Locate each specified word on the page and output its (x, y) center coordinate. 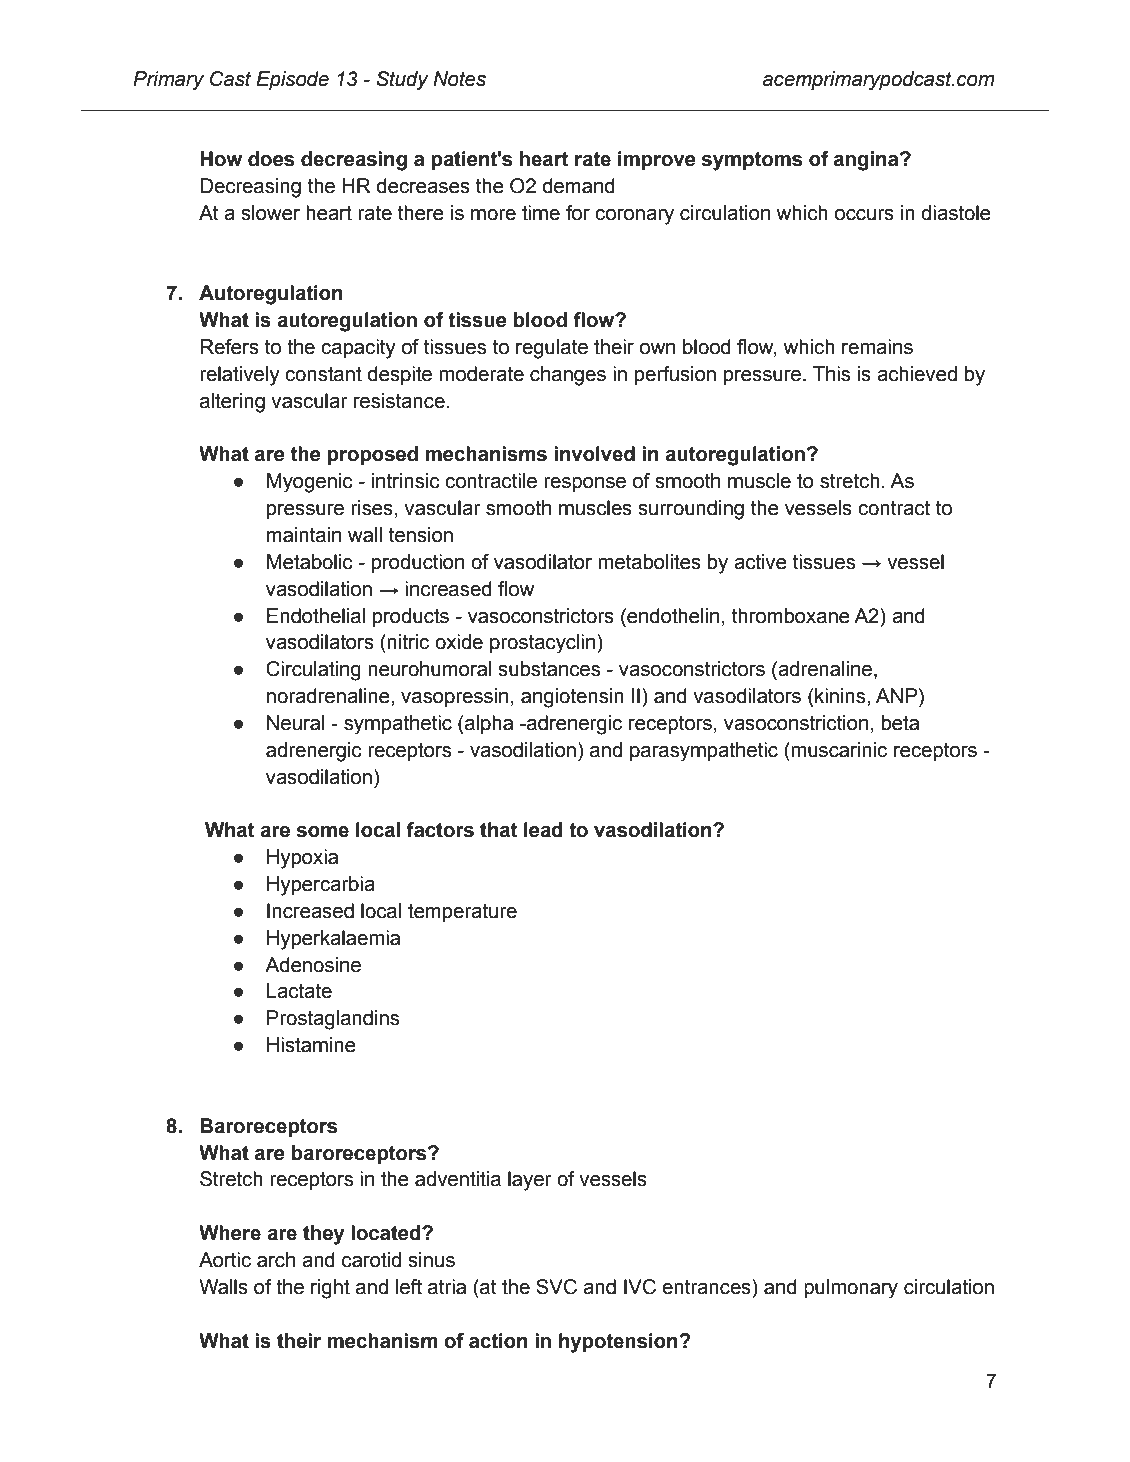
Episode (292, 80)
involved (594, 454)
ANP (898, 697)
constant (323, 374)
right (330, 1289)
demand (579, 186)
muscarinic (838, 750)
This (831, 374)
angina (867, 161)
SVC (556, 1287)
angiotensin (572, 698)
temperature (462, 913)
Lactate (299, 991)
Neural (296, 723)
